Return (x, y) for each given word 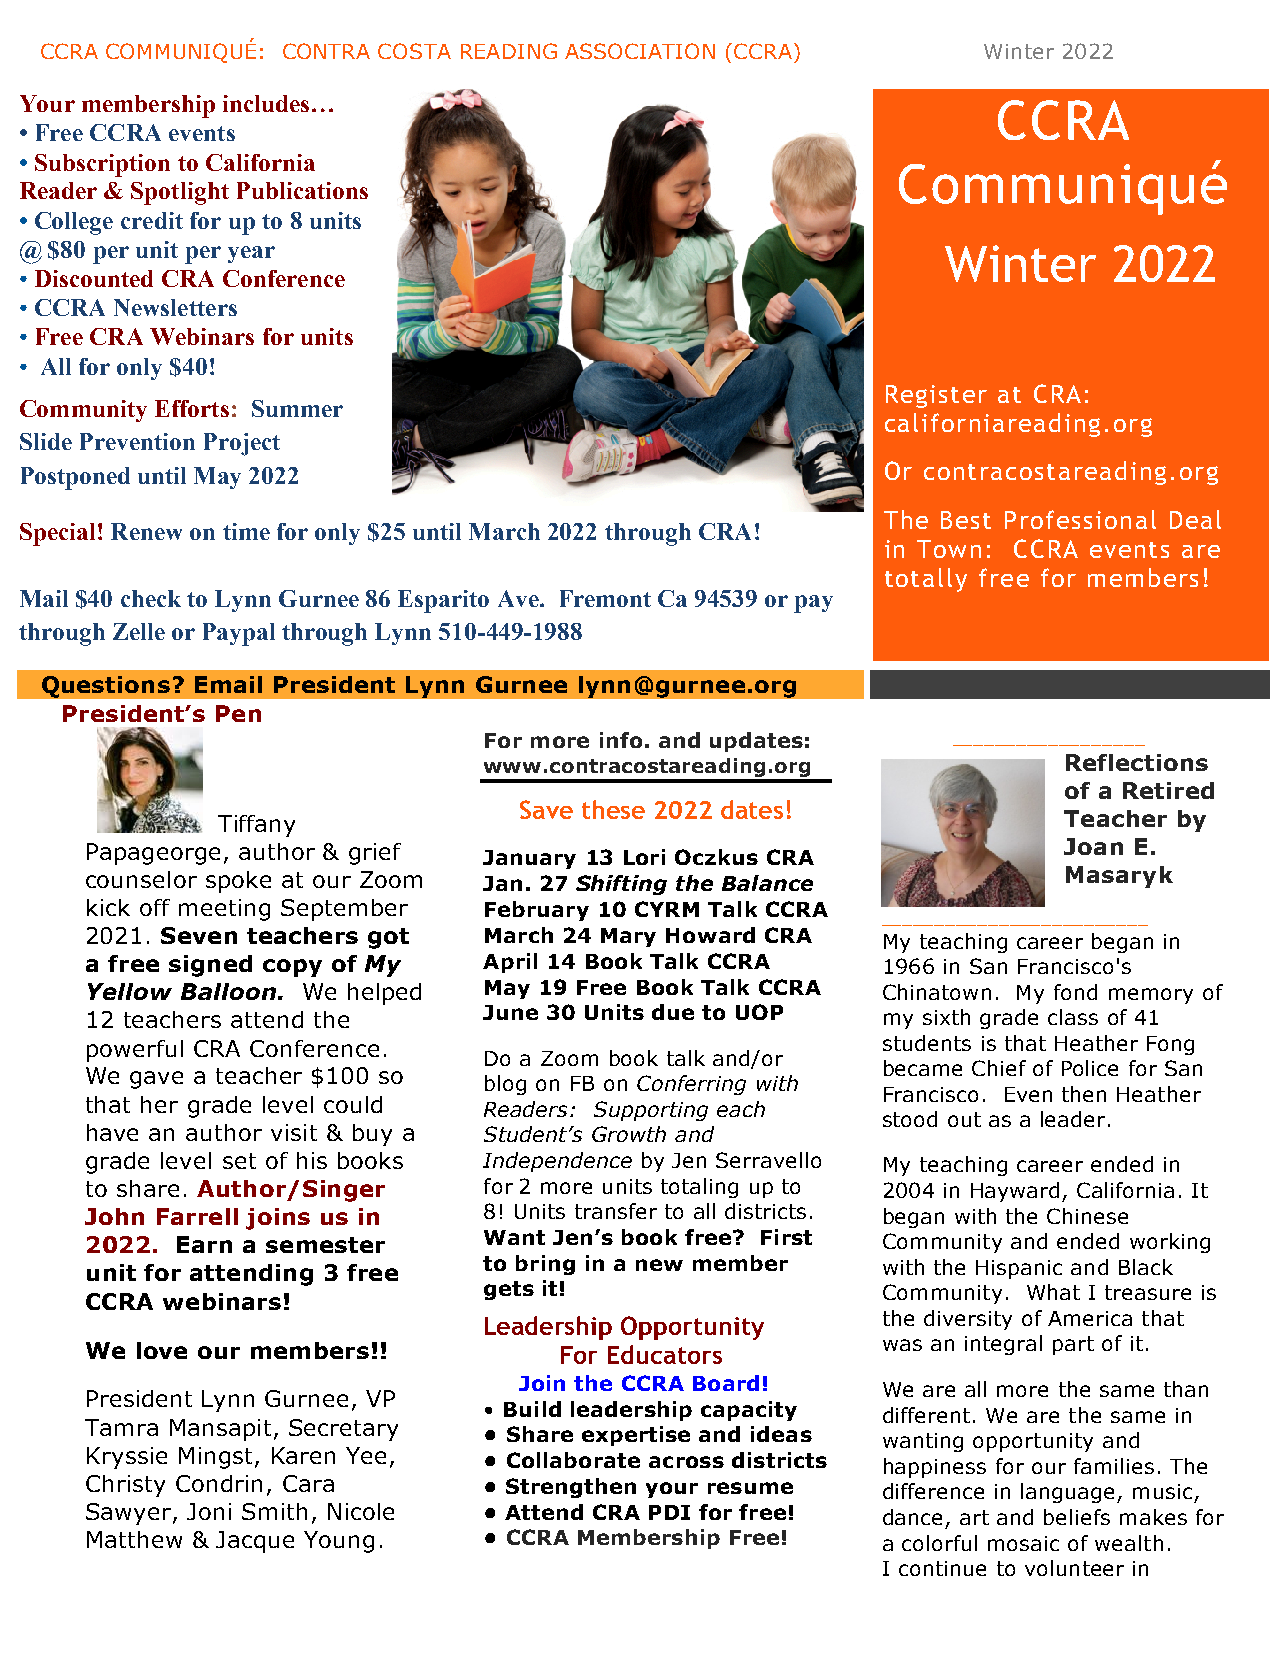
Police (1090, 1068)
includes (266, 103)
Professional (1080, 519)
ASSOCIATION (640, 51)
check (151, 598)
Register (936, 396)
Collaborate (573, 1460)
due (673, 1012)
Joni (209, 1511)
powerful (135, 1051)
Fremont (605, 598)
